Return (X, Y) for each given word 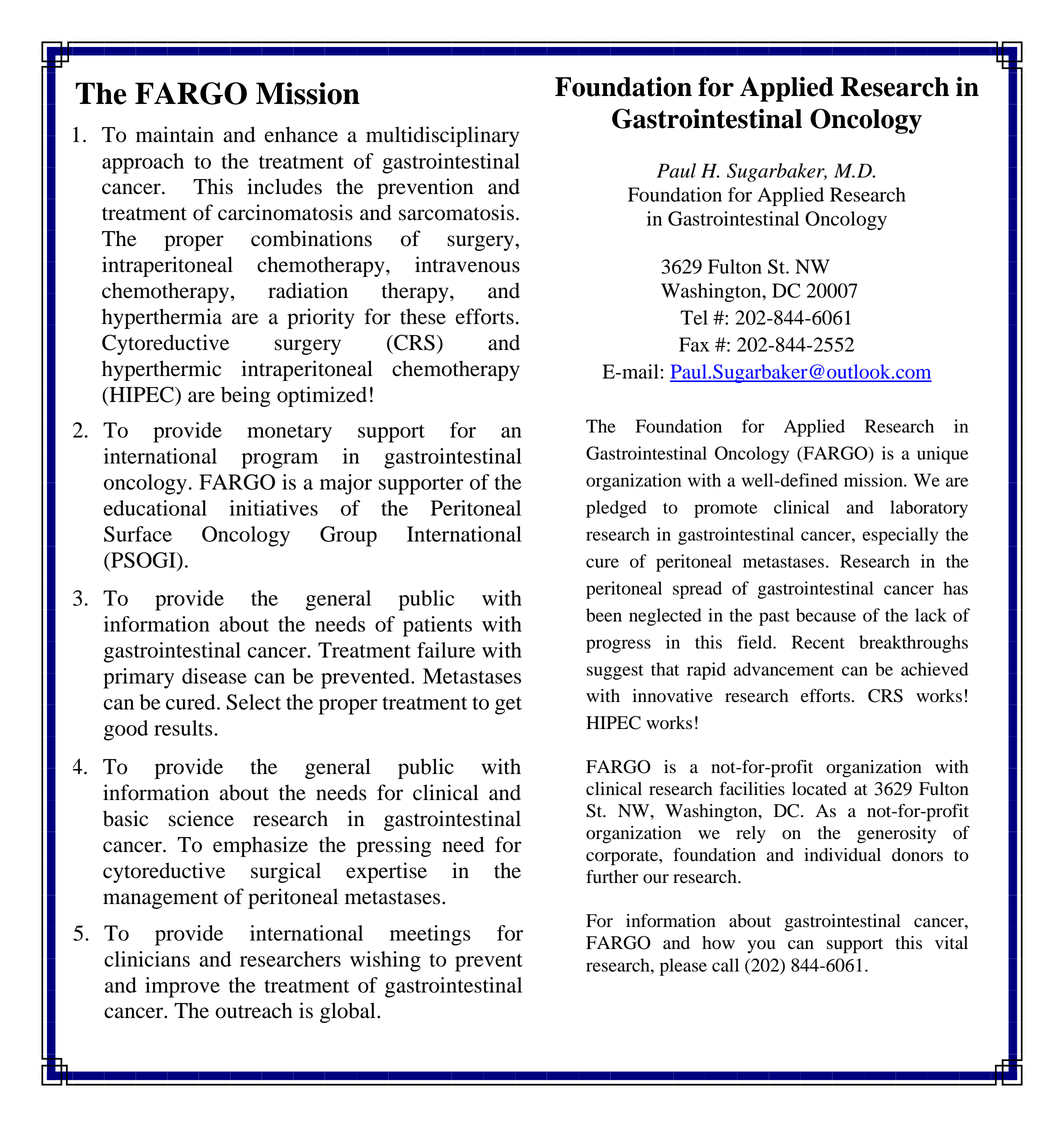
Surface (138, 534)
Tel (694, 317)
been (604, 615)
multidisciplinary (442, 136)
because (826, 615)
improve (182, 987)
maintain (175, 134)
